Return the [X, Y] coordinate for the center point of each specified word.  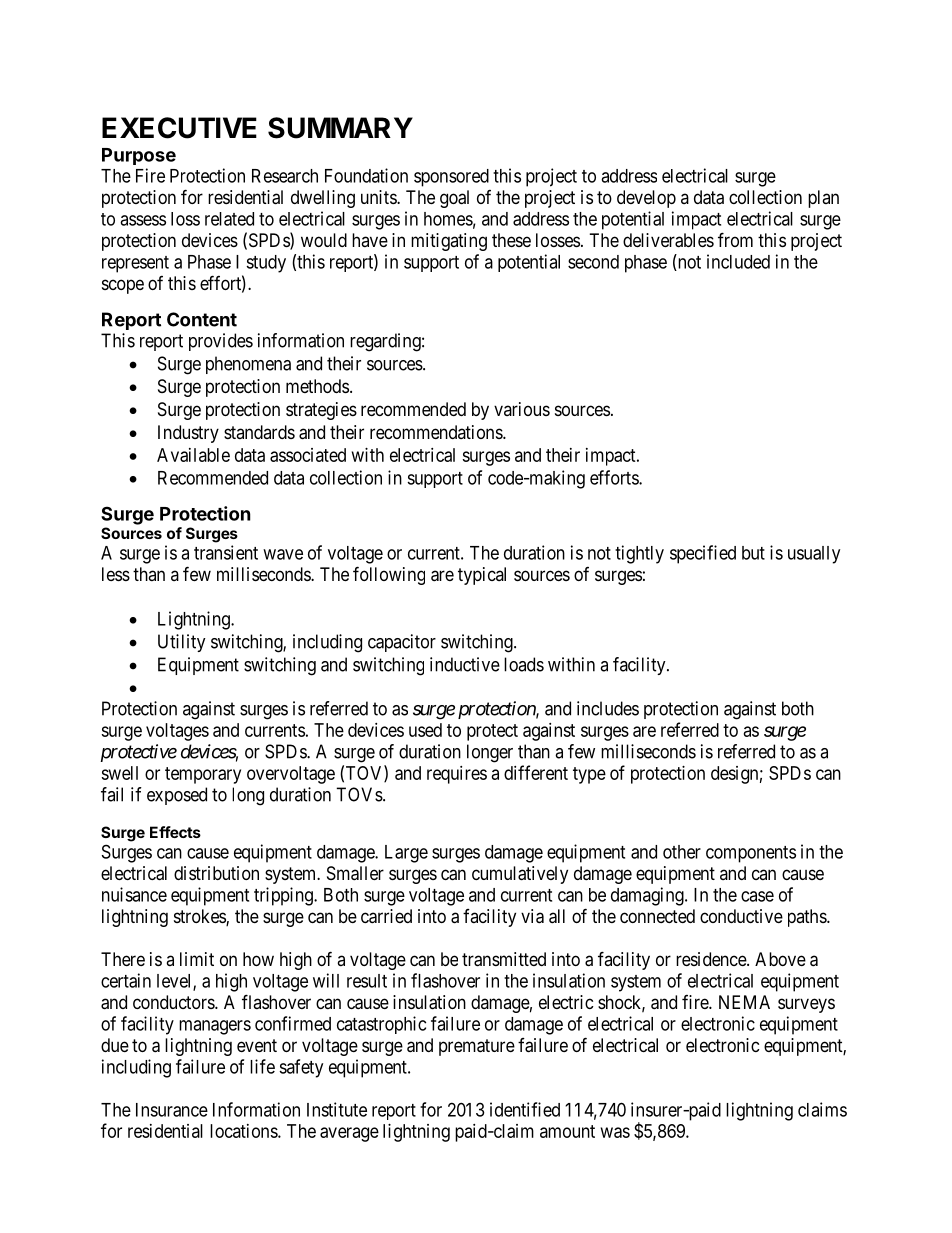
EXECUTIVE [179, 128]
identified [525, 1109]
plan [823, 199]
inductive [465, 664]
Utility [182, 643]
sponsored [451, 178]
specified [703, 554]
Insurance [172, 1110]
